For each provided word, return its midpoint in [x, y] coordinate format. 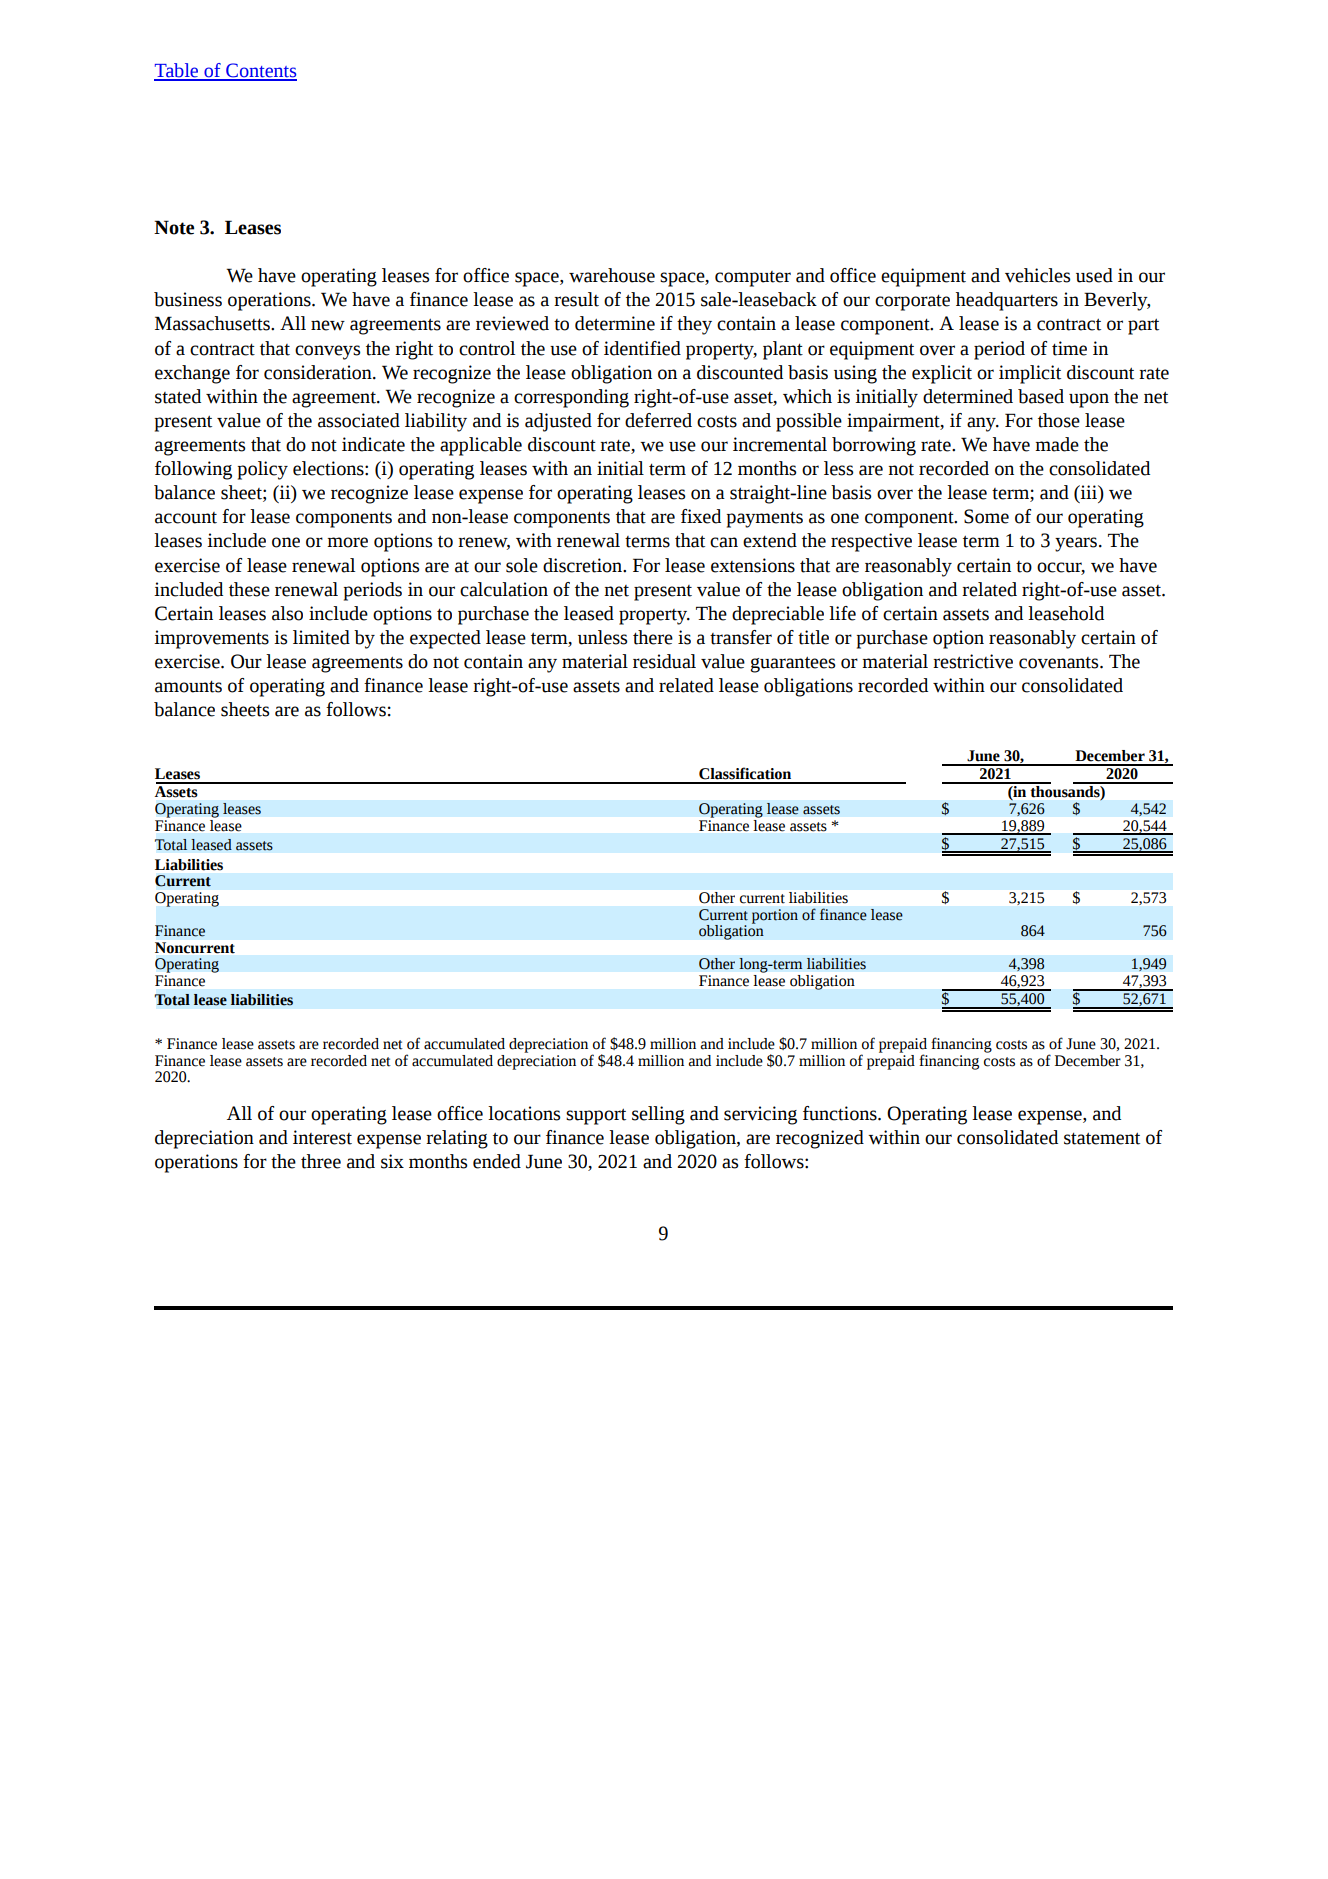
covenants [1060, 663]
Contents [260, 71]
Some [986, 516]
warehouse [612, 275]
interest [322, 1137]
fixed [701, 516]
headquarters [1007, 301]
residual [664, 661]
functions [841, 1113]
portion [775, 916]
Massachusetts [213, 323]
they [694, 325]
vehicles [1037, 275]
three [321, 1161]
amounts [188, 687]
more [347, 542]
